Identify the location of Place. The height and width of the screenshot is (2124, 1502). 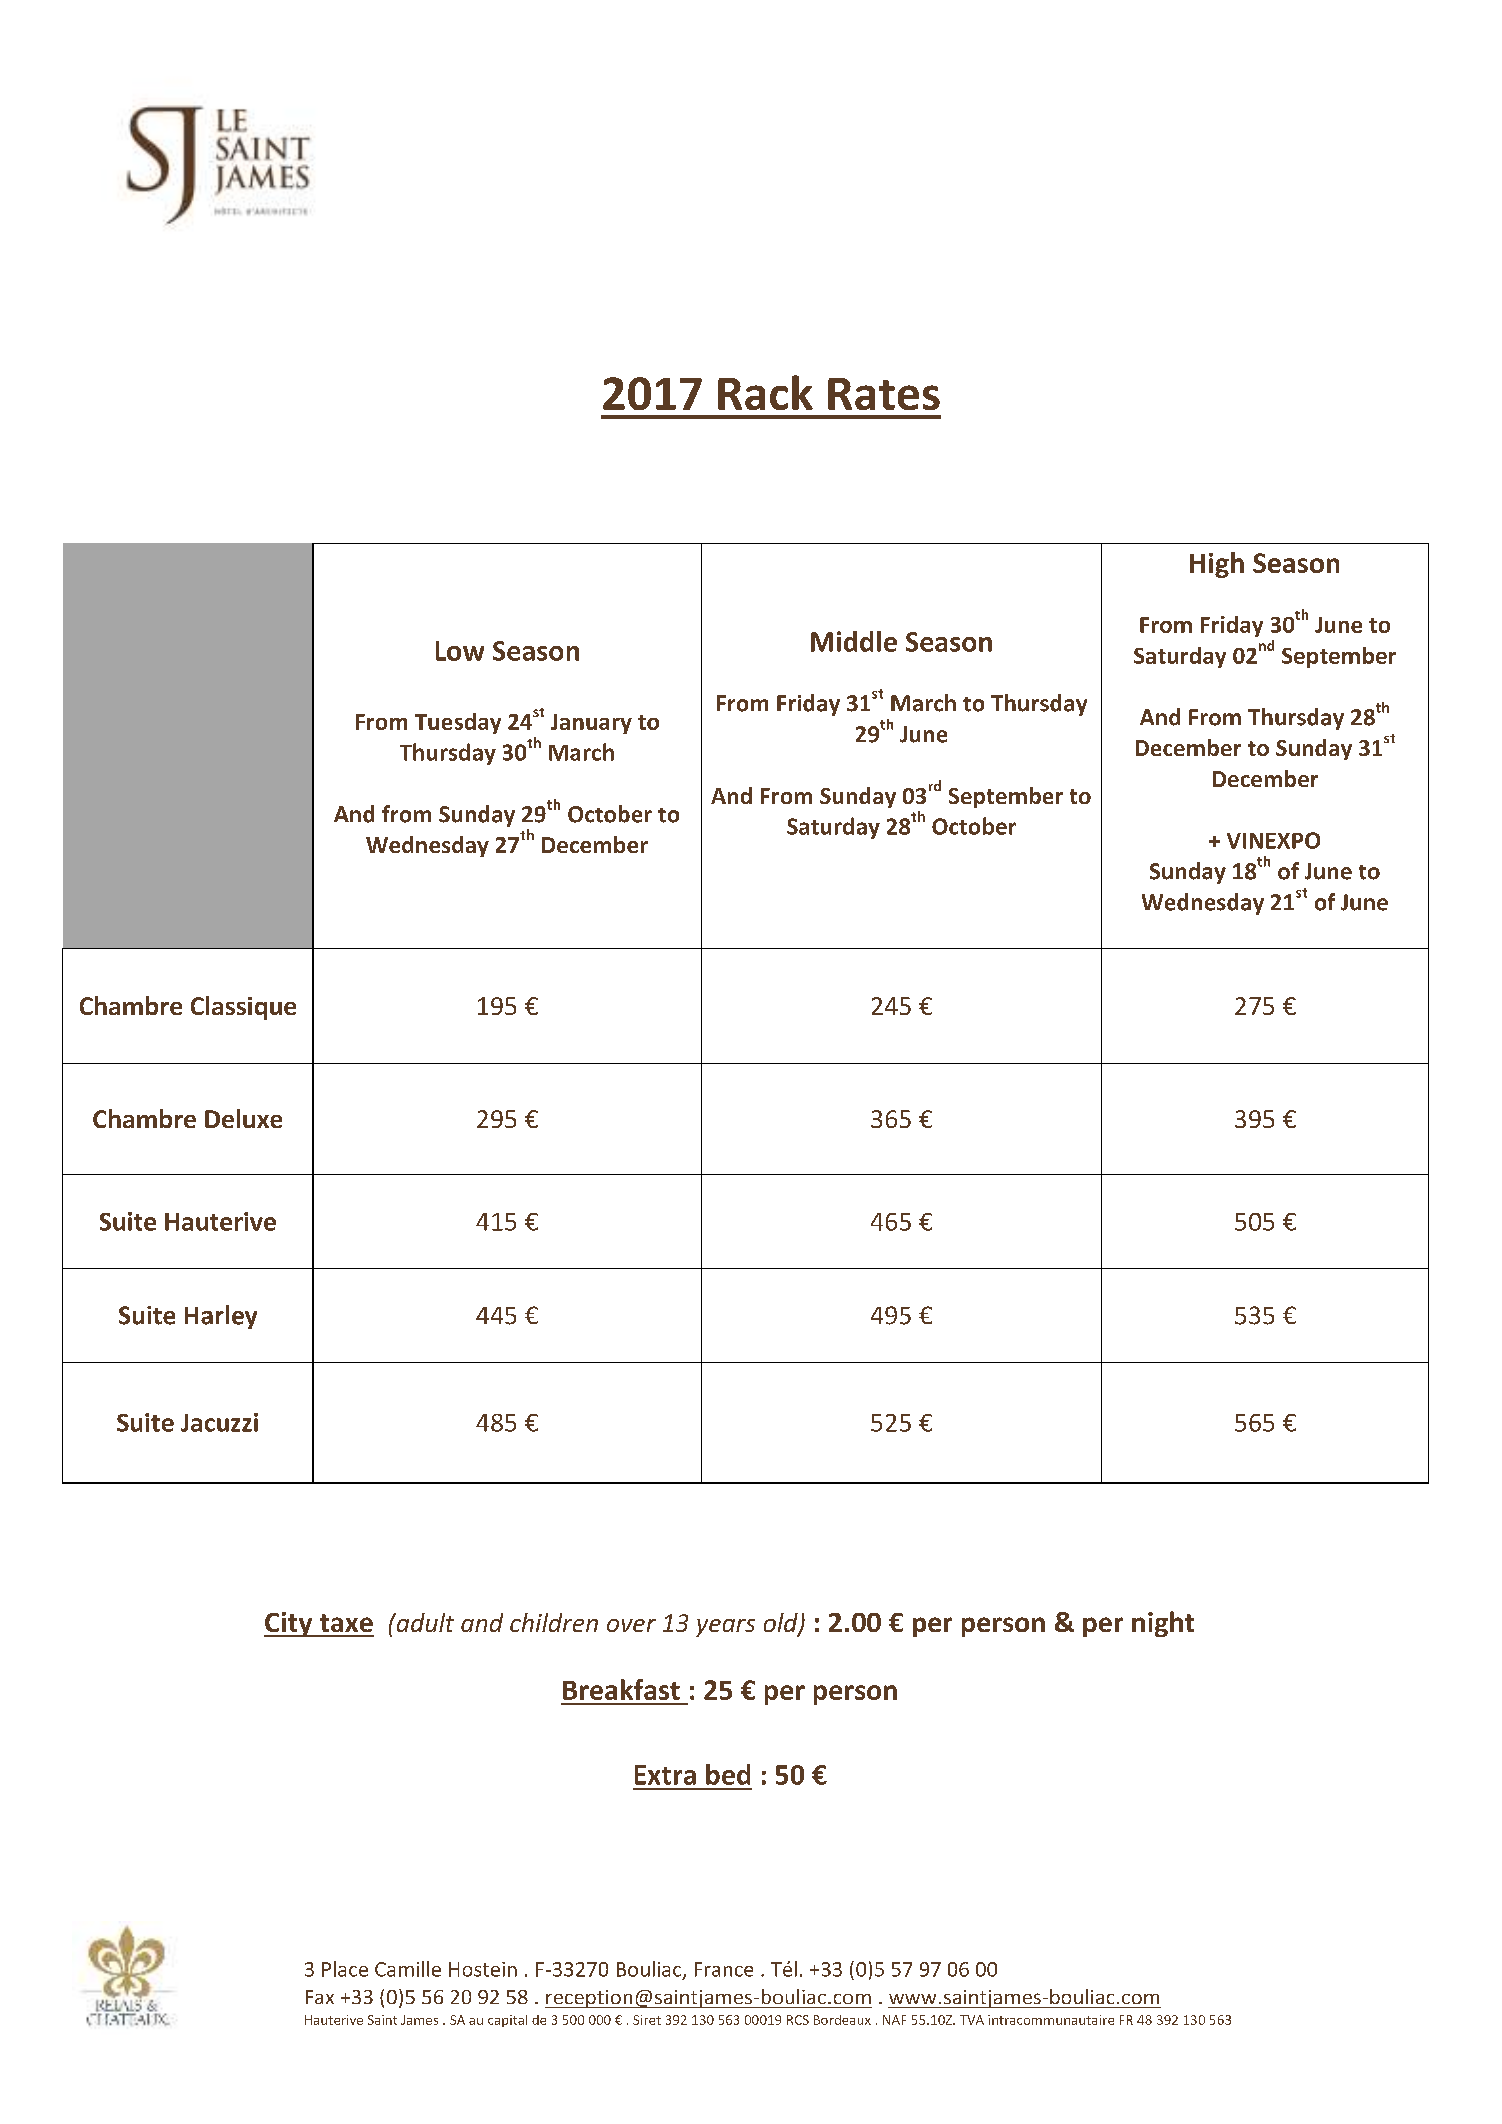
(345, 1969).
